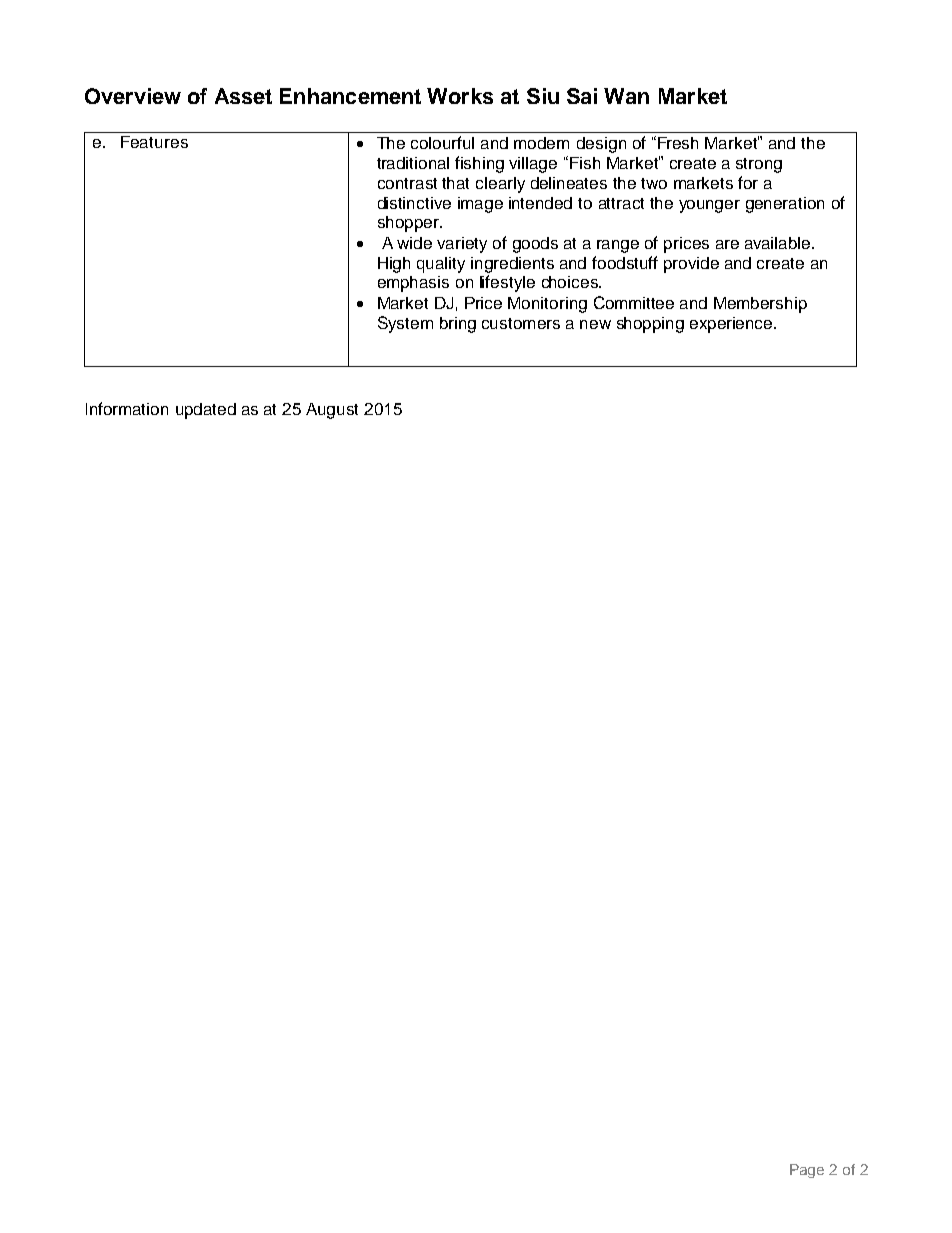  Describe the element at coordinates (807, 1171) in the page. I see `Page` at that location.
